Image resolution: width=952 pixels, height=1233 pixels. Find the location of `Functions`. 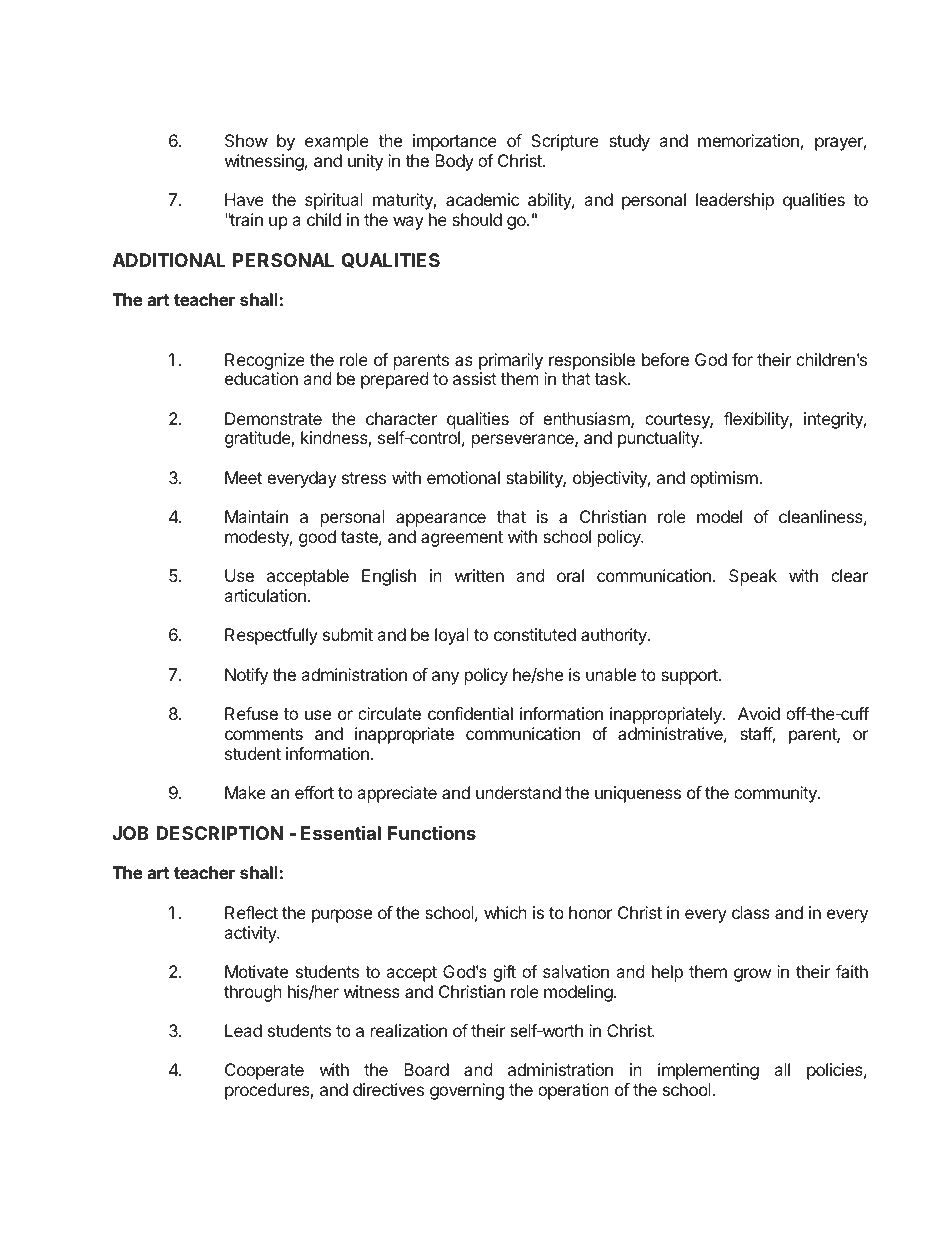

Functions is located at coordinates (432, 832).
